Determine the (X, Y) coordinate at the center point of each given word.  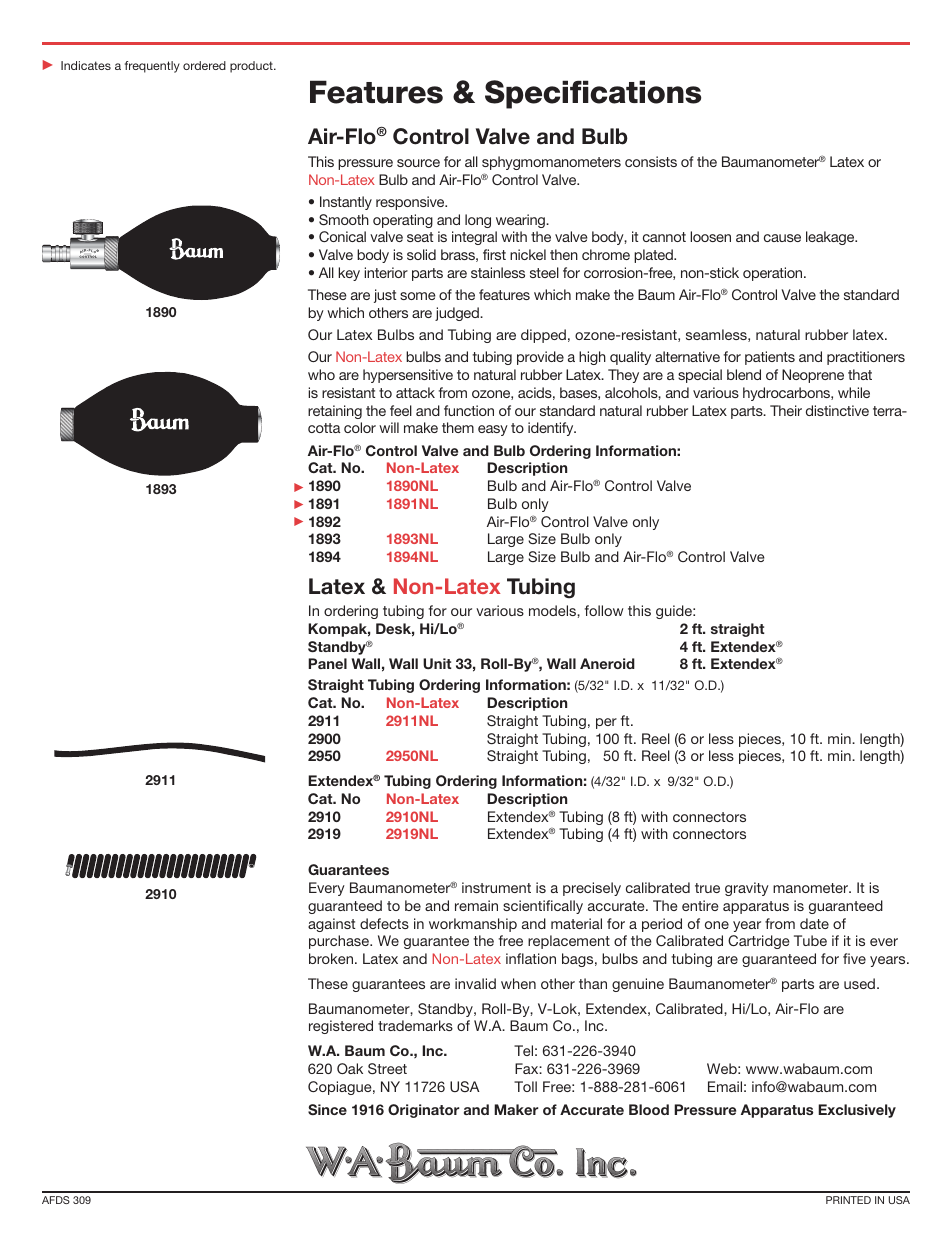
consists (651, 161)
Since (327, 1109)
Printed (848, 1200)
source (418, 163)
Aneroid (607, 663)
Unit (437, 663)
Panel (327, 663)
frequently (152, 67)
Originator (423, 1111)
